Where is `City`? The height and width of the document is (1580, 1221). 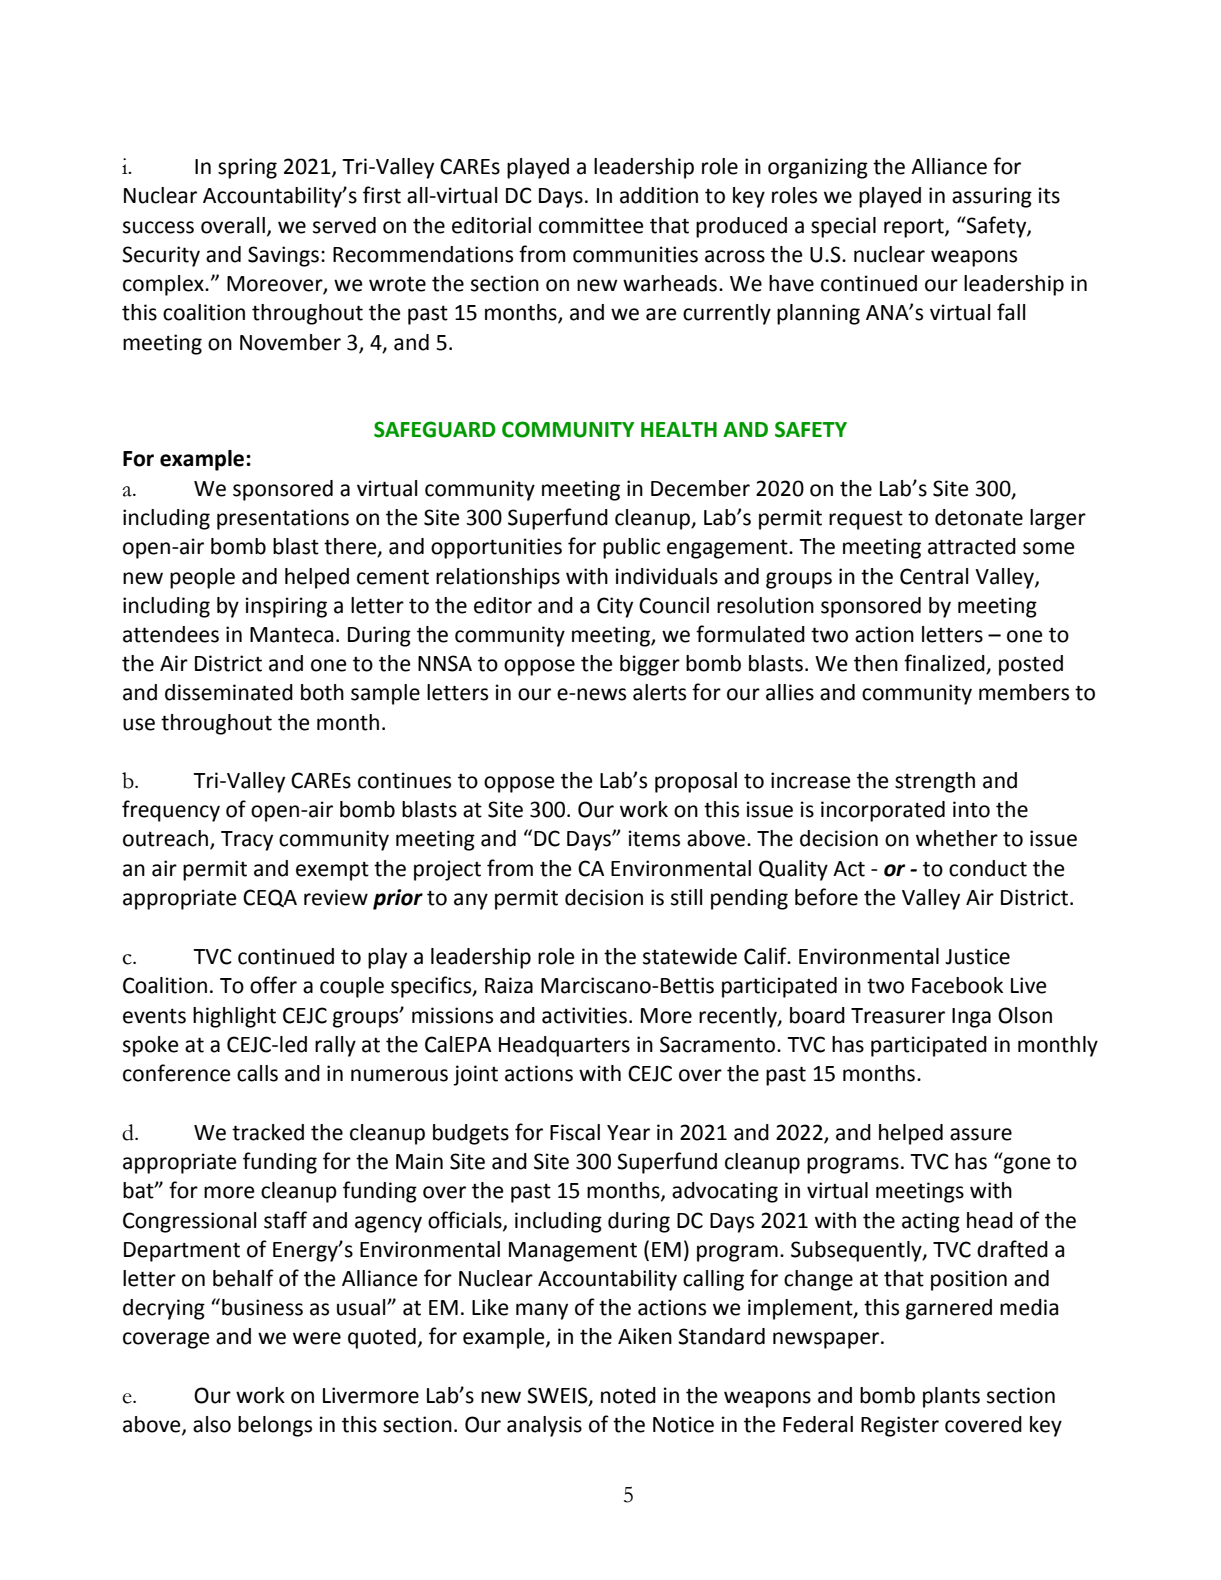 City is located at coordinates (615, 607).
